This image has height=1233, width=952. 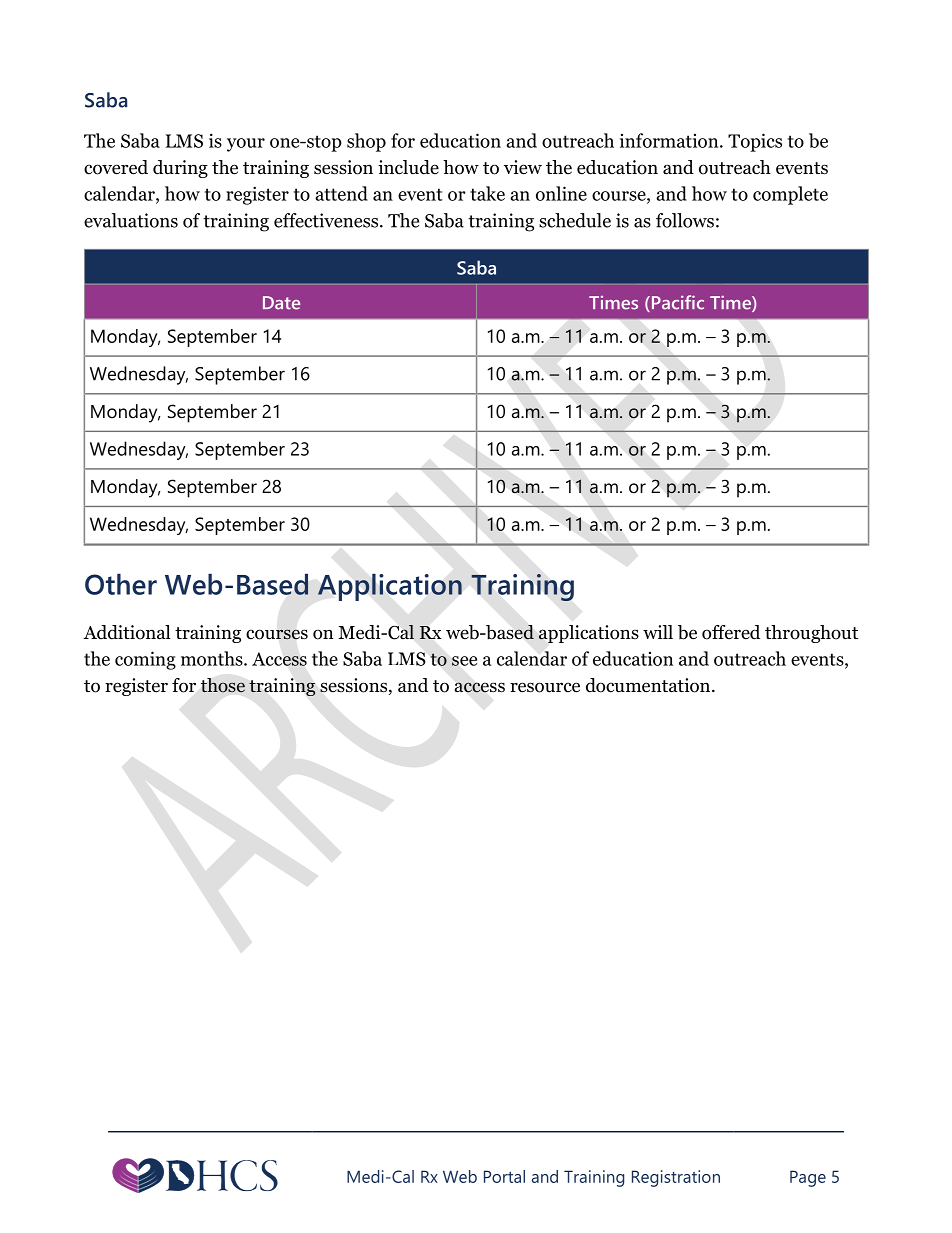 What do you see at coordinates (649, 685) in the image?
I see `documentation` at bounding box center [649, 685].
